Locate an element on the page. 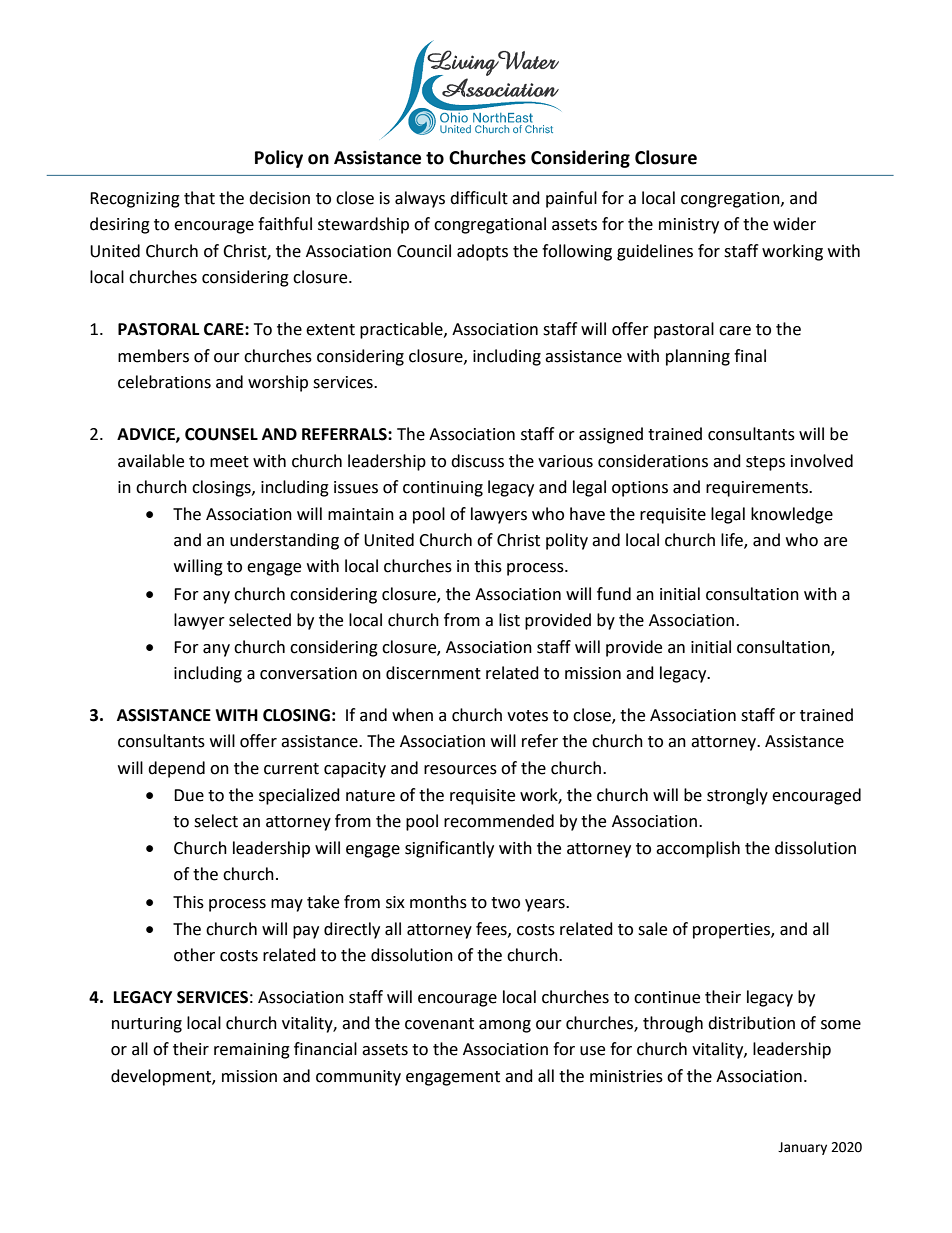  recommended is located at coordinates (499, 821).
